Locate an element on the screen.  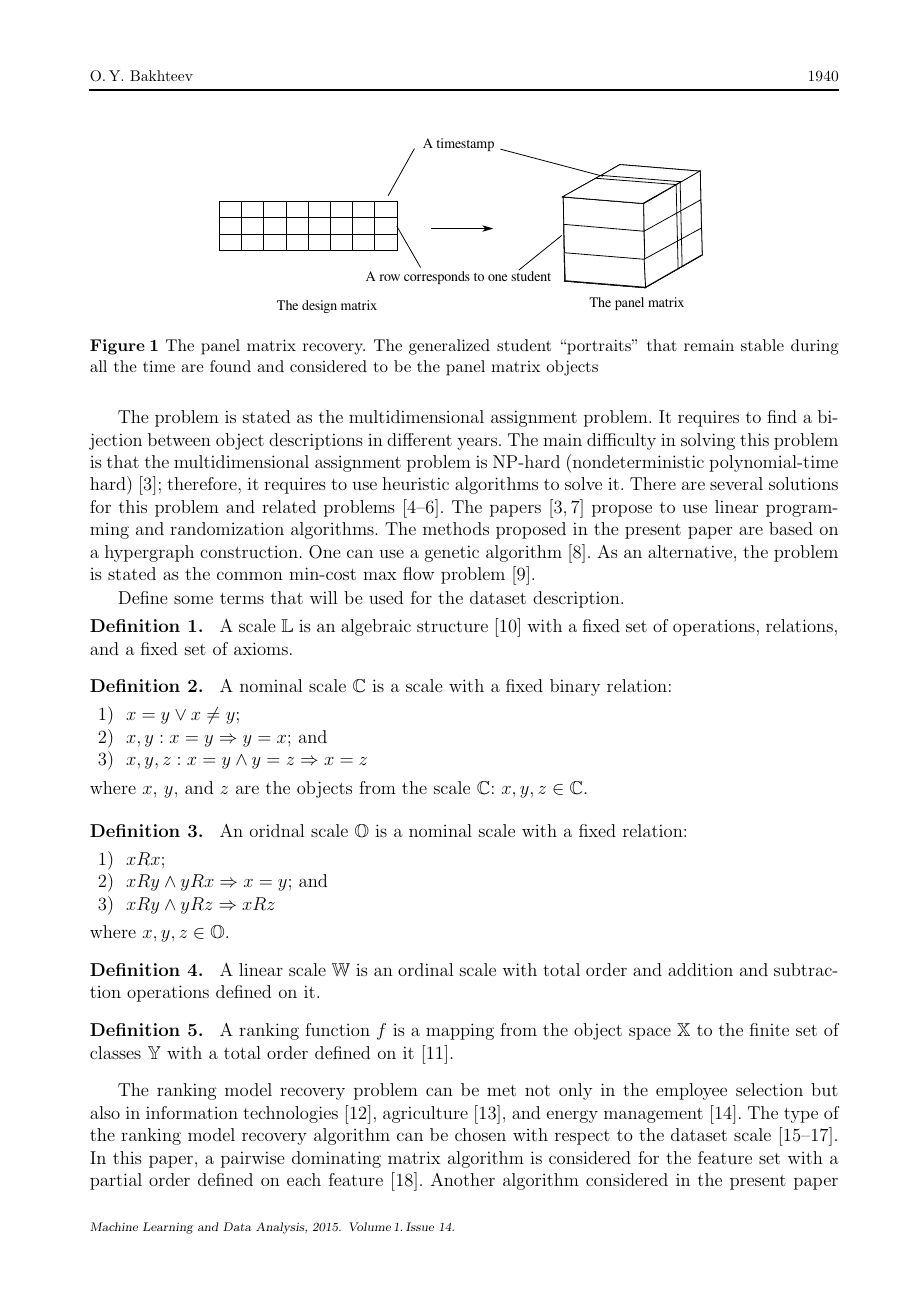
based is located at coordinates (791, 528).
